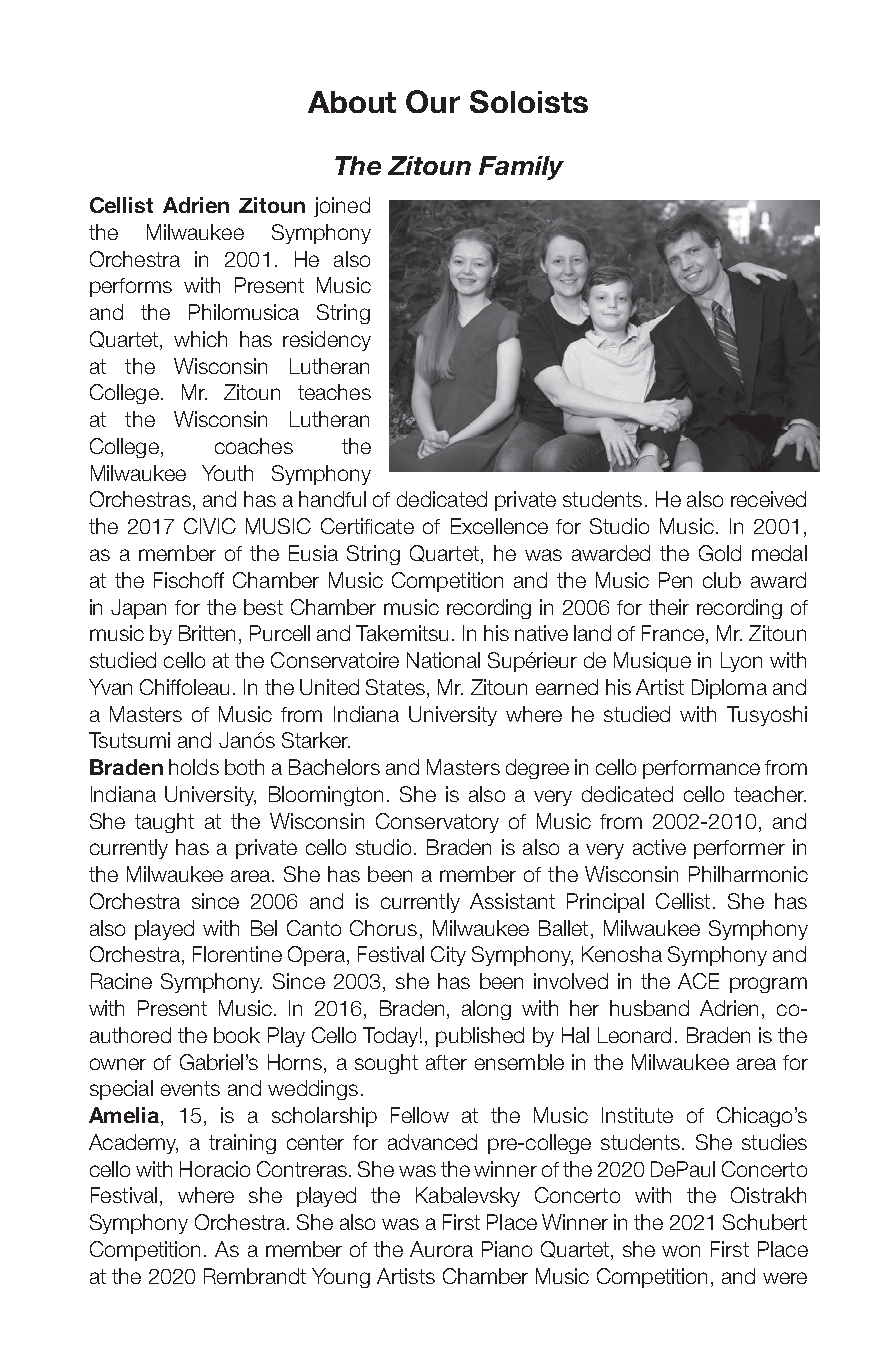  I want to click on Conservatory, so click(437, 823).
